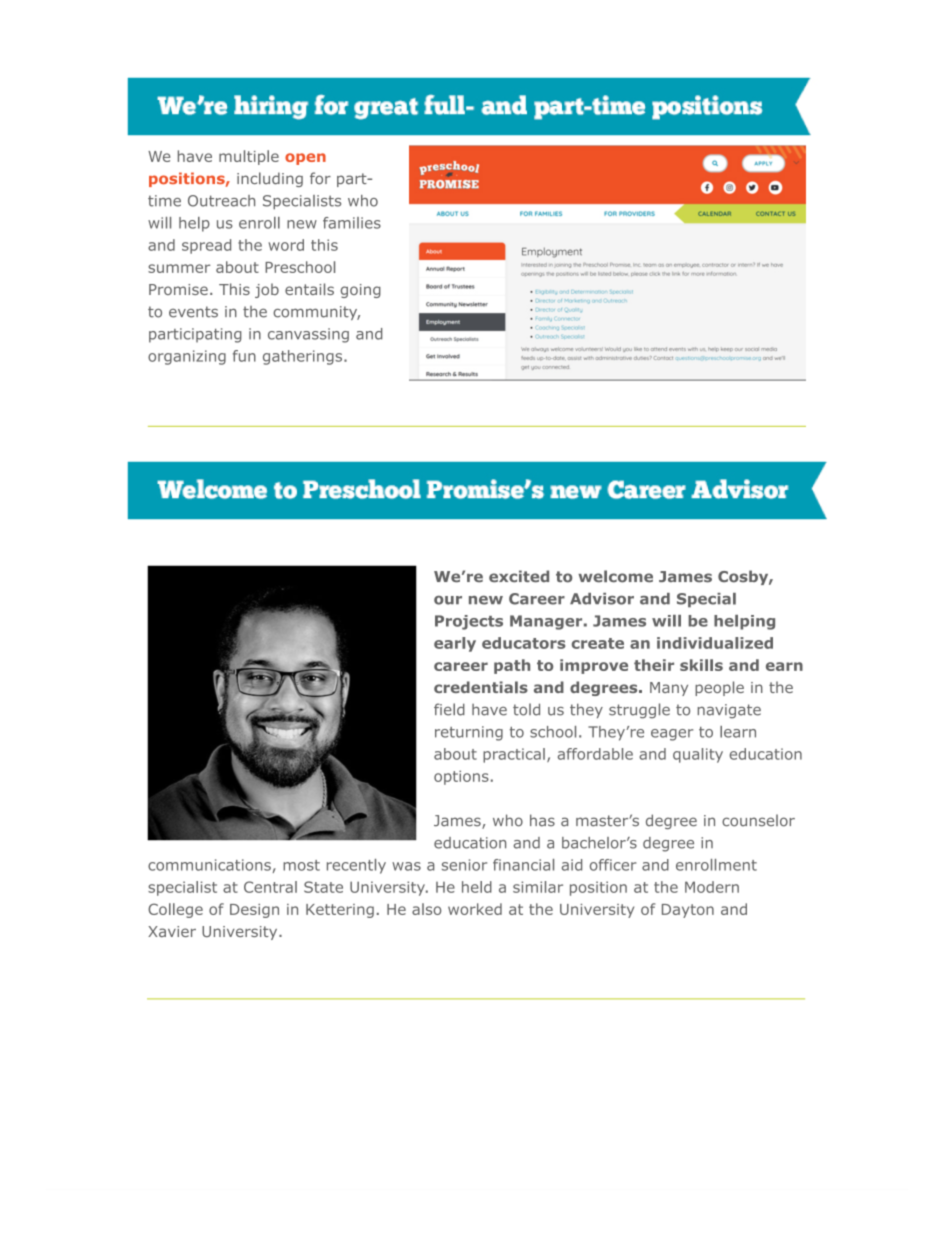  Describe the element at coordinates (455, 644) in the screenshot. I see `early` at that location.
